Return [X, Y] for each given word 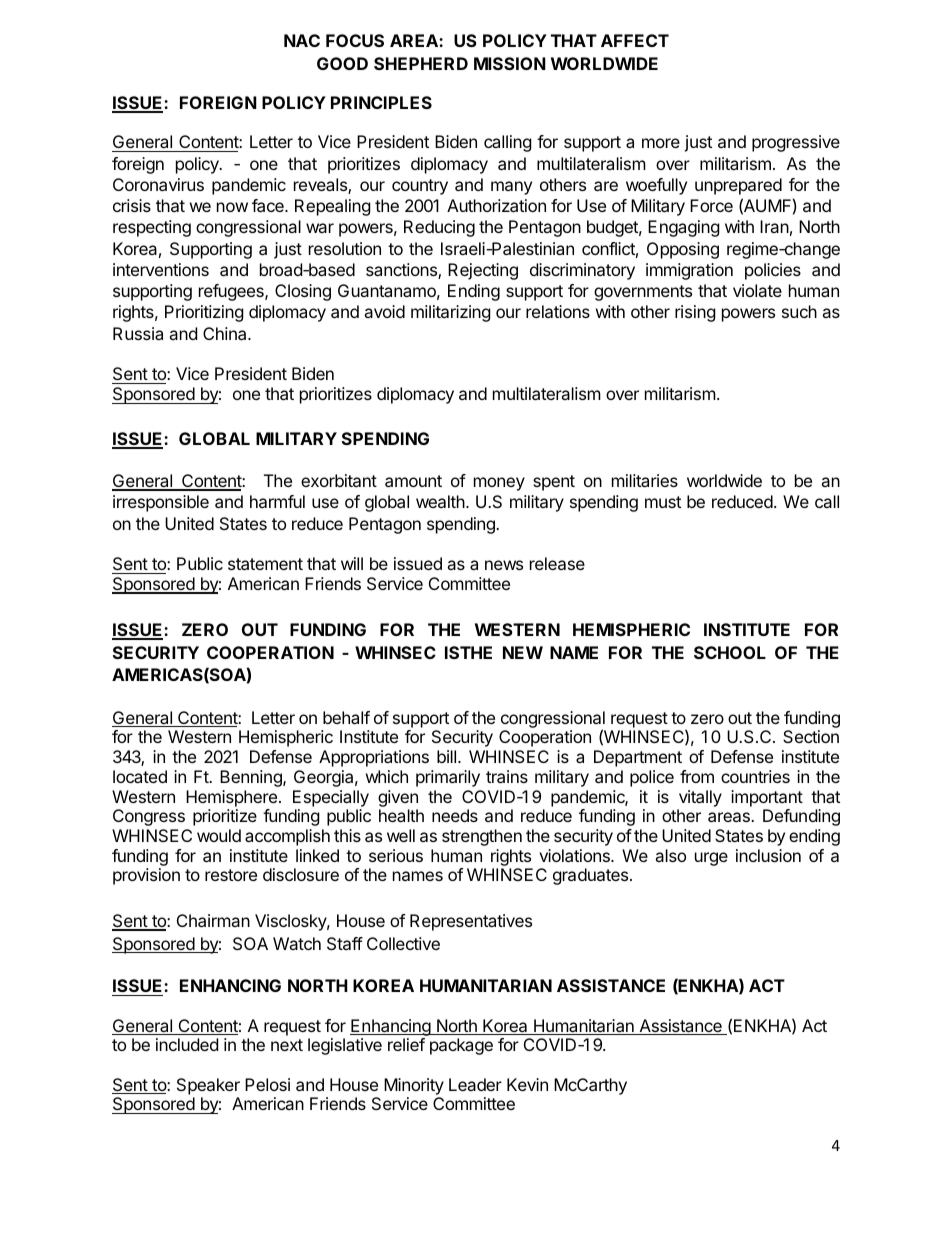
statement [265, 564]
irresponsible [161, 503]
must [663, 502]
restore [231, 875]
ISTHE [468, 652]
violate [757, 290]
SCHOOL [730, 652]
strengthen [482, 837]
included [187, 1044]
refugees [232, 292]
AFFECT [635, 40]
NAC [302, 40]
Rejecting [483, 271]
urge [711, 859]
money [499, 484]
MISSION [510, 63]
